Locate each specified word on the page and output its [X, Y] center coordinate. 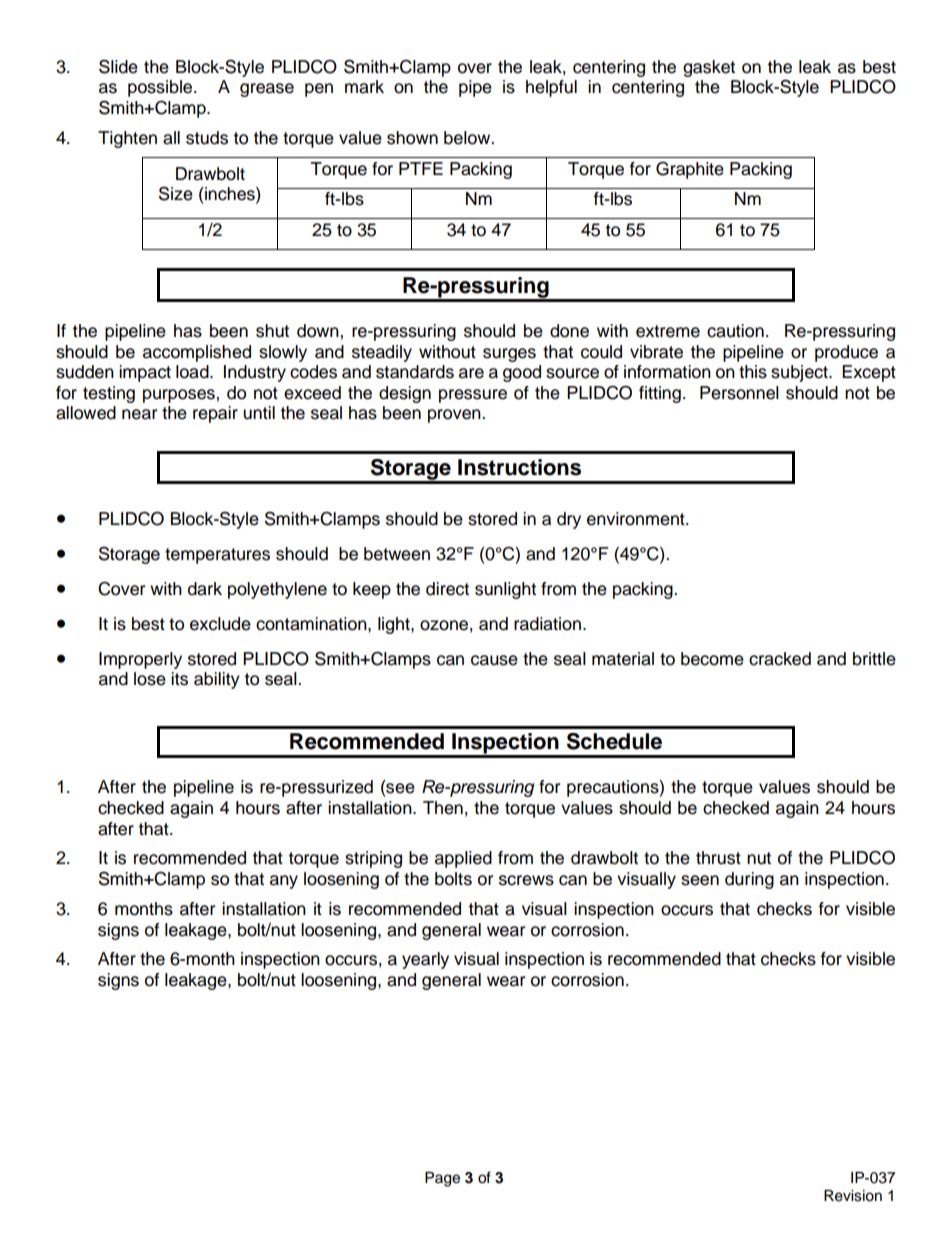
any [284, 882]
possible [161, 88]
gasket [709, 68]
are [471, 373]
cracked [780, 659]
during [749, 880]
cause [494, 660]
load [193, 372]
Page [442, 1179]
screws [526, 880]
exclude [220, 624]
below [468, 138]
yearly [425, 960]
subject [800, 373]
